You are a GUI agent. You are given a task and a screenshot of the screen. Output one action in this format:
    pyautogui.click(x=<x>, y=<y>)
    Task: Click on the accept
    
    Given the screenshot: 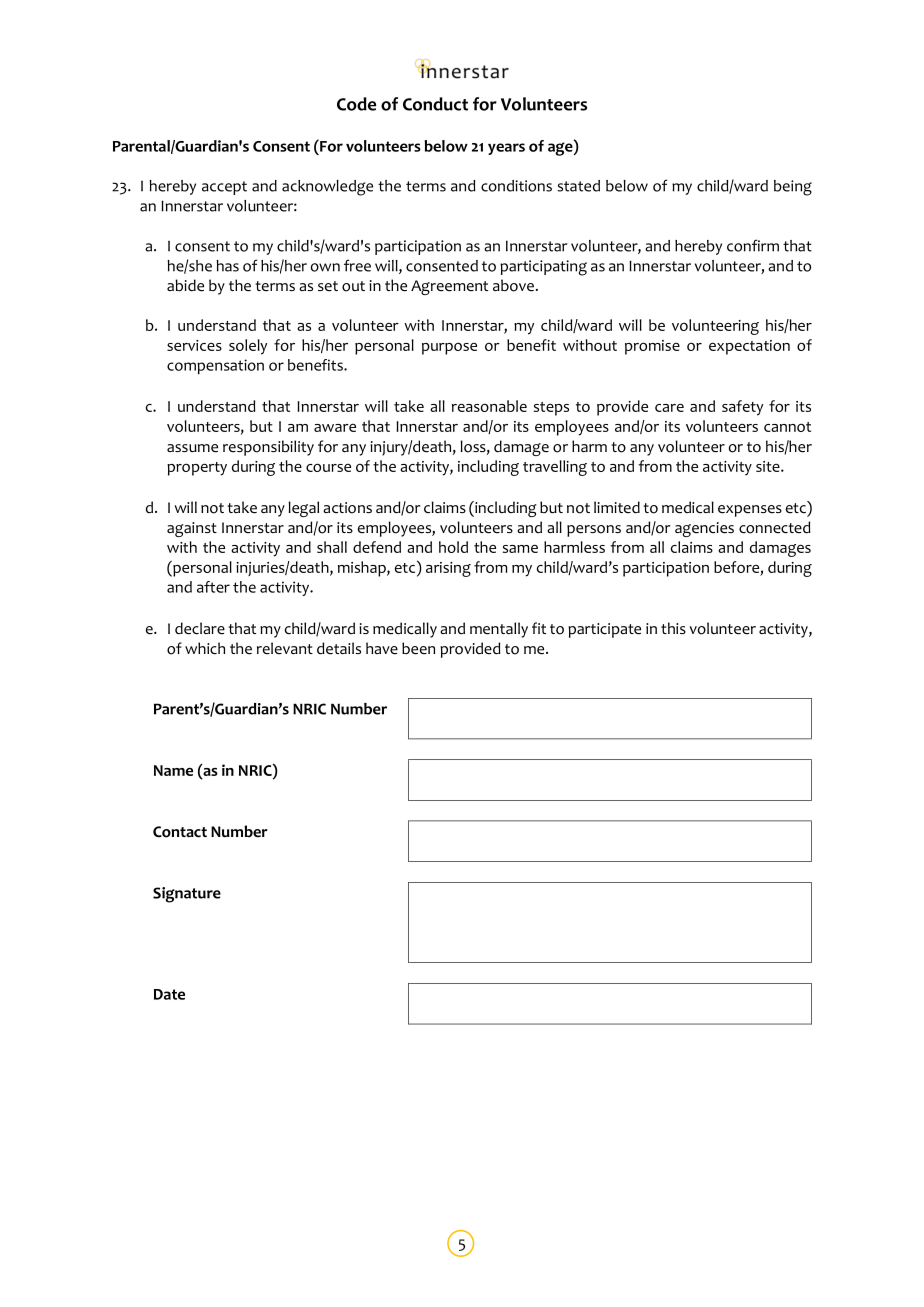 What is the action you would take?
    pyautogui.click(x=224, y=188)
